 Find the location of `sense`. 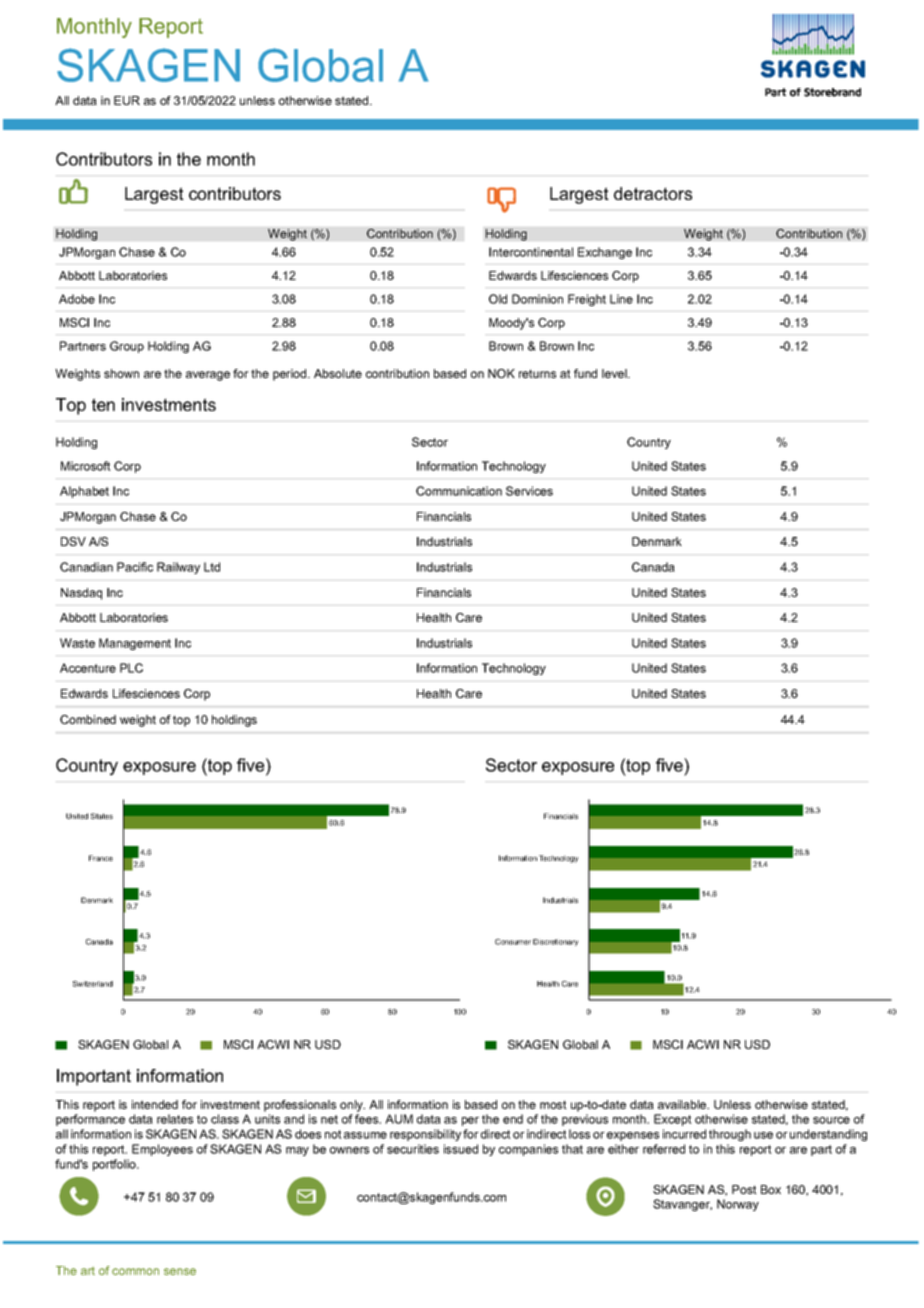

sense is located at coordinates (180, 1271).
